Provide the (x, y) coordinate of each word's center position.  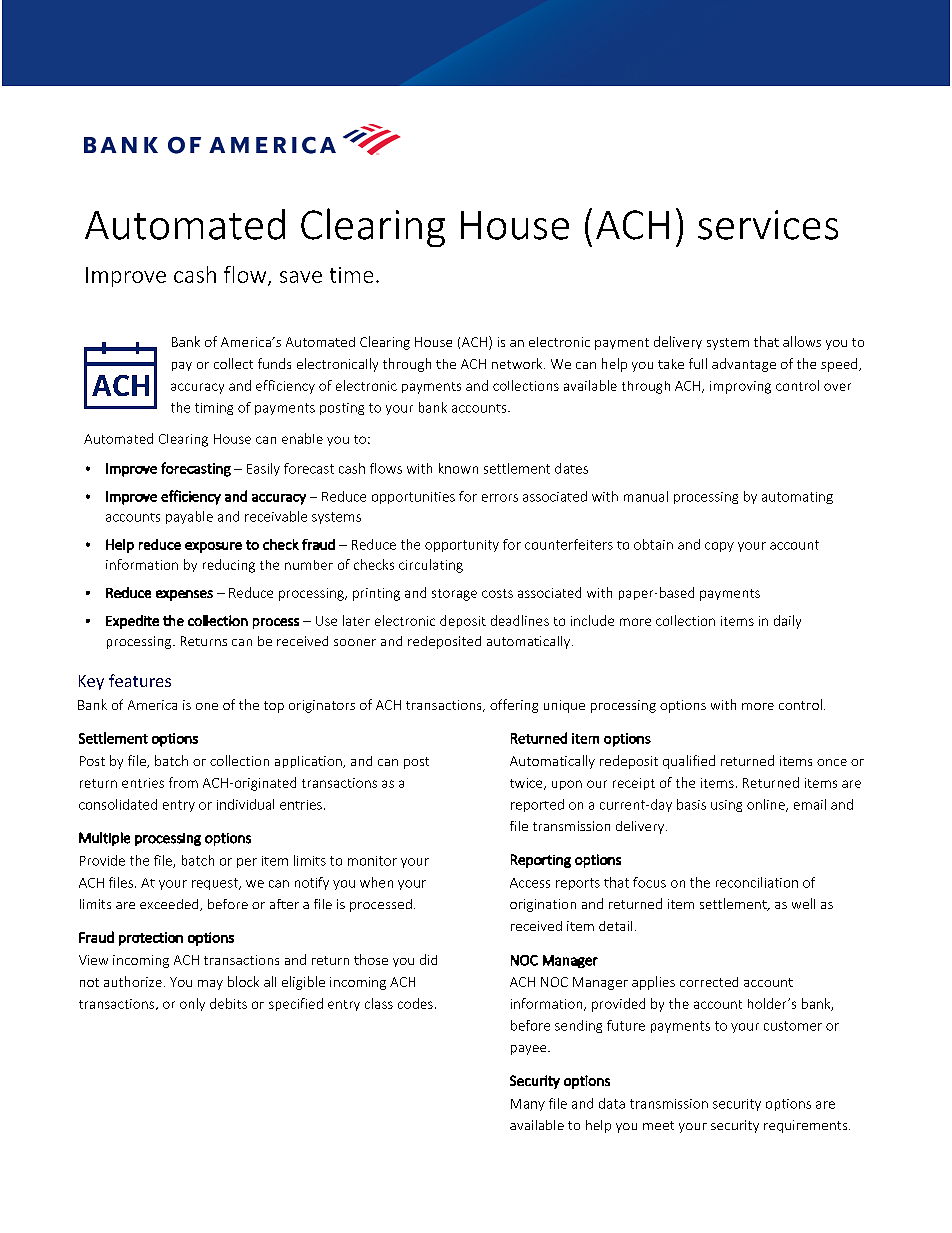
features (140, 680)
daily (787, 622)
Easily (263, 469)
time (351, 275)
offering (514, 706)
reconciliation (757, 882)
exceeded (170, 905)
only (192, 1004)
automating (797, 498)
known (458, 468)
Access (530, 883)
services (768, 225)
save (301, 277)
